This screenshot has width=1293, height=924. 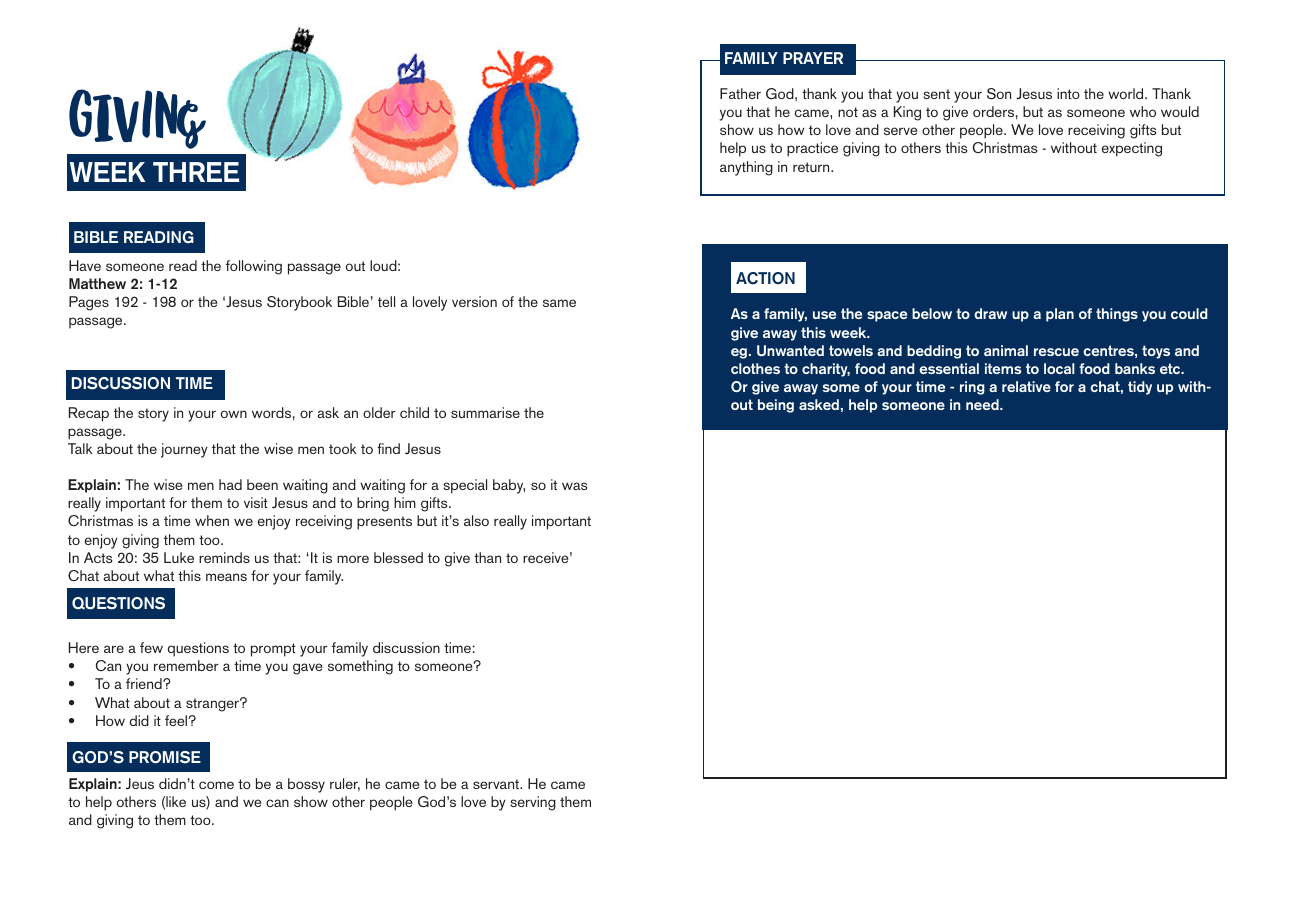 What do you see at coordinates (224, 557) in the screenshot?
I see `reminds` at bounding box center [224, 557].
